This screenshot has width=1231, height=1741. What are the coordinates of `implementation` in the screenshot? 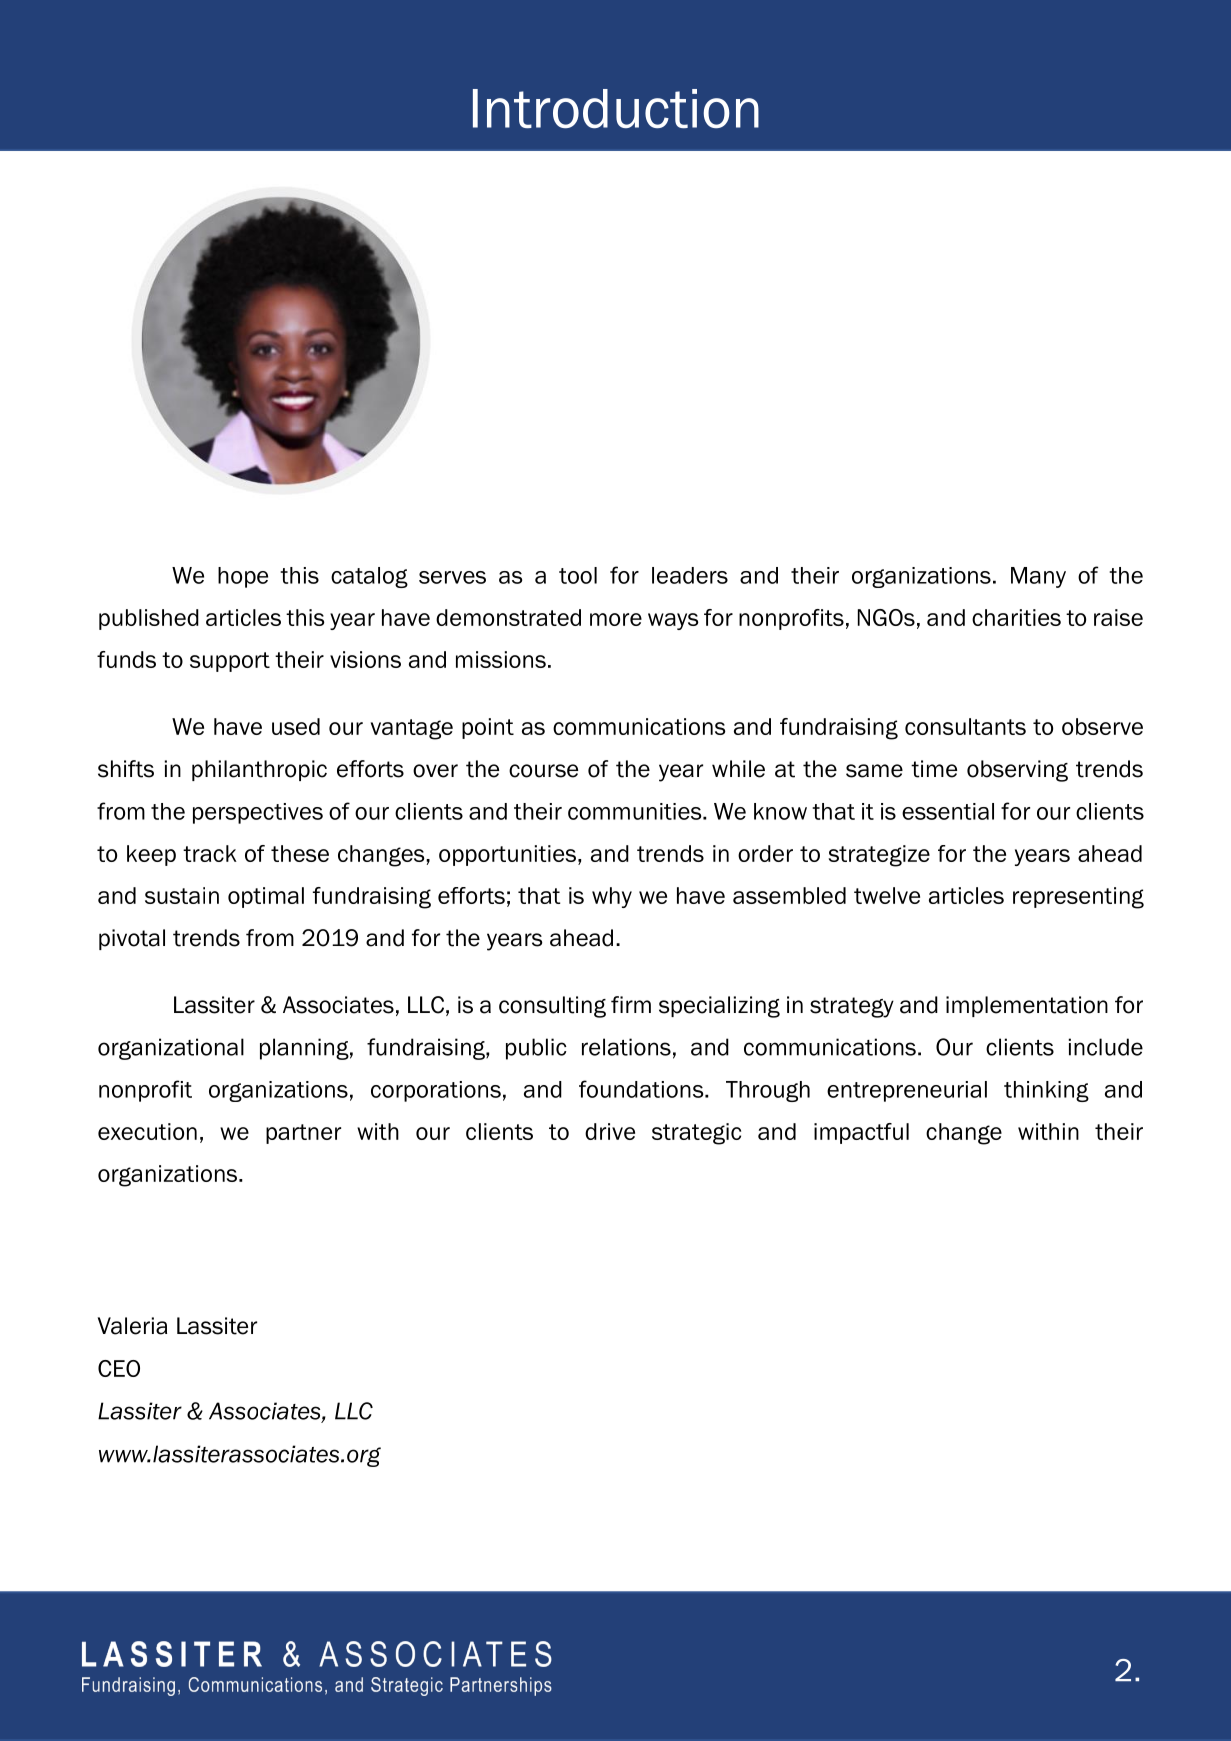 It's located at (1027, 1006).
